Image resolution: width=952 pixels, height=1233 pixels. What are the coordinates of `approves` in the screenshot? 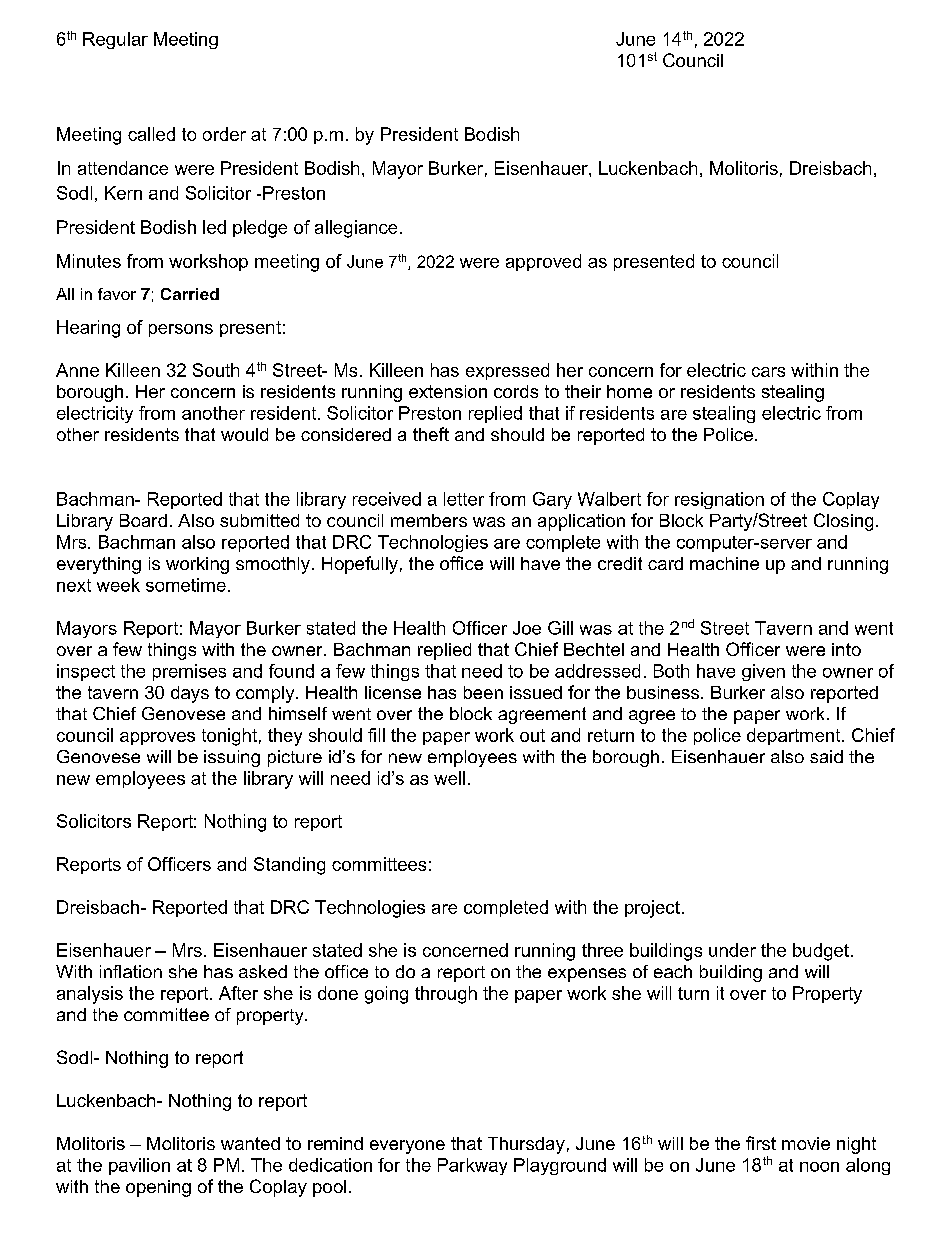 It's located at (157, 738).
